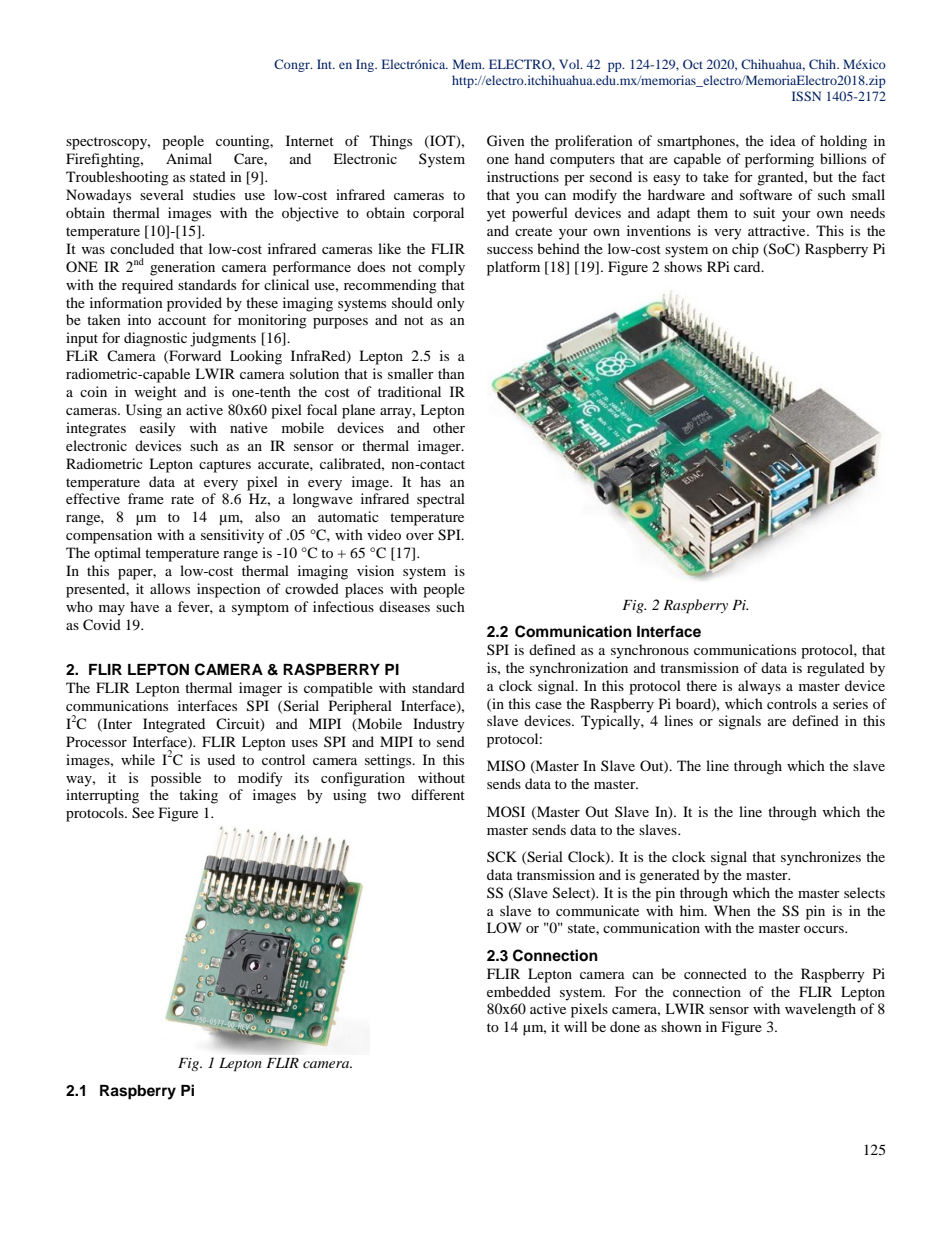 The image size is (952, 1233). I want to click on Given, so click(506, 141).
